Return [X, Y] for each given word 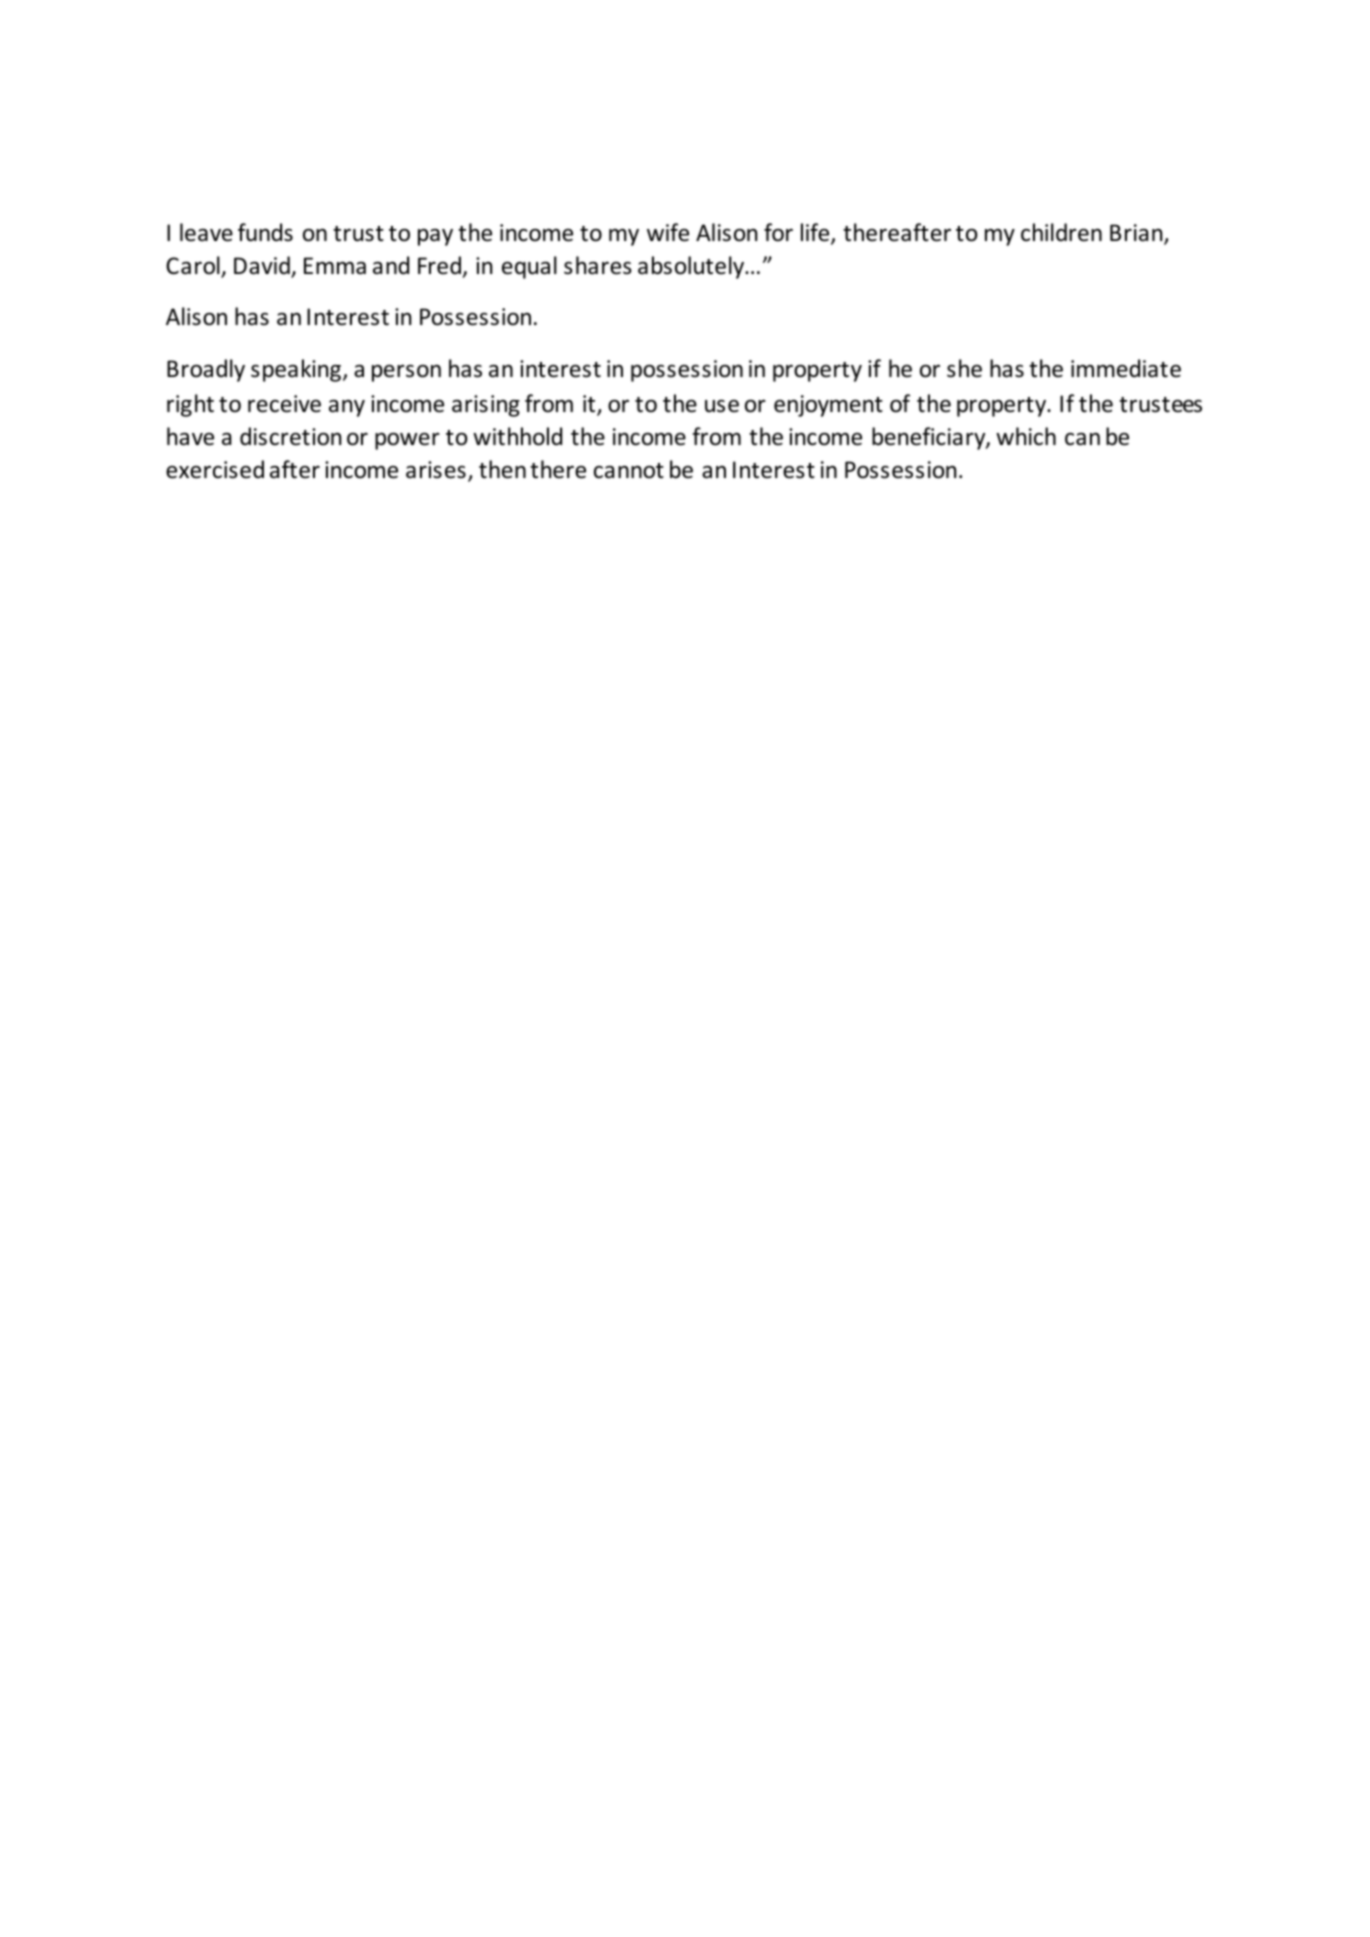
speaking [296, 370]
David [263, 266]
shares [598, 265]
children [1061, 232]
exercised [215, 469]
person [406, 373]
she [964, 368]
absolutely [692, 267]
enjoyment [828, 406]
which [1026, 436]
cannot [629, 471]
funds [265, 232]
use [722, 406]
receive [284, 404]
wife [668, 232]
